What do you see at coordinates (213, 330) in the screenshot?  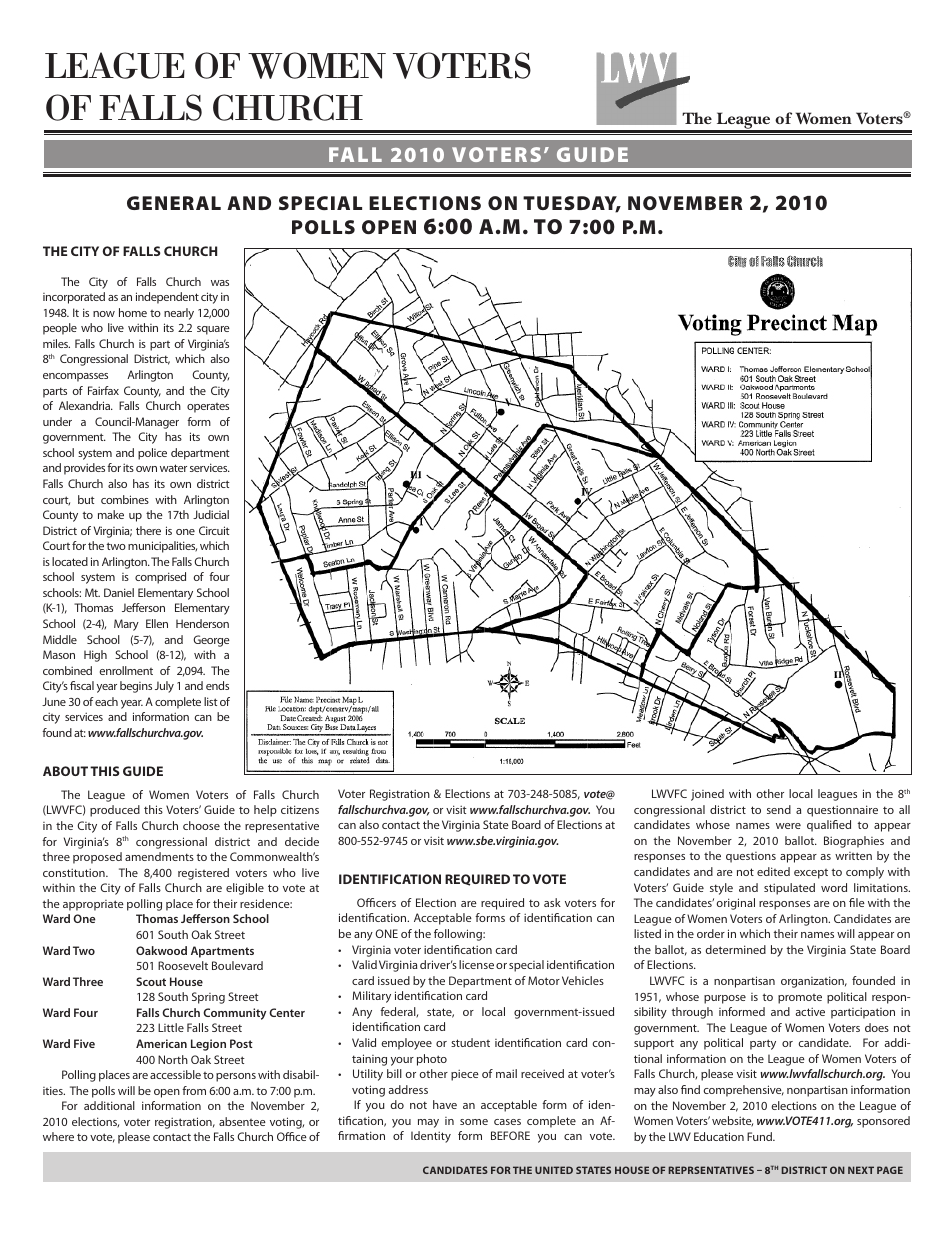 I see `square` at bounding box center [213, 330].
